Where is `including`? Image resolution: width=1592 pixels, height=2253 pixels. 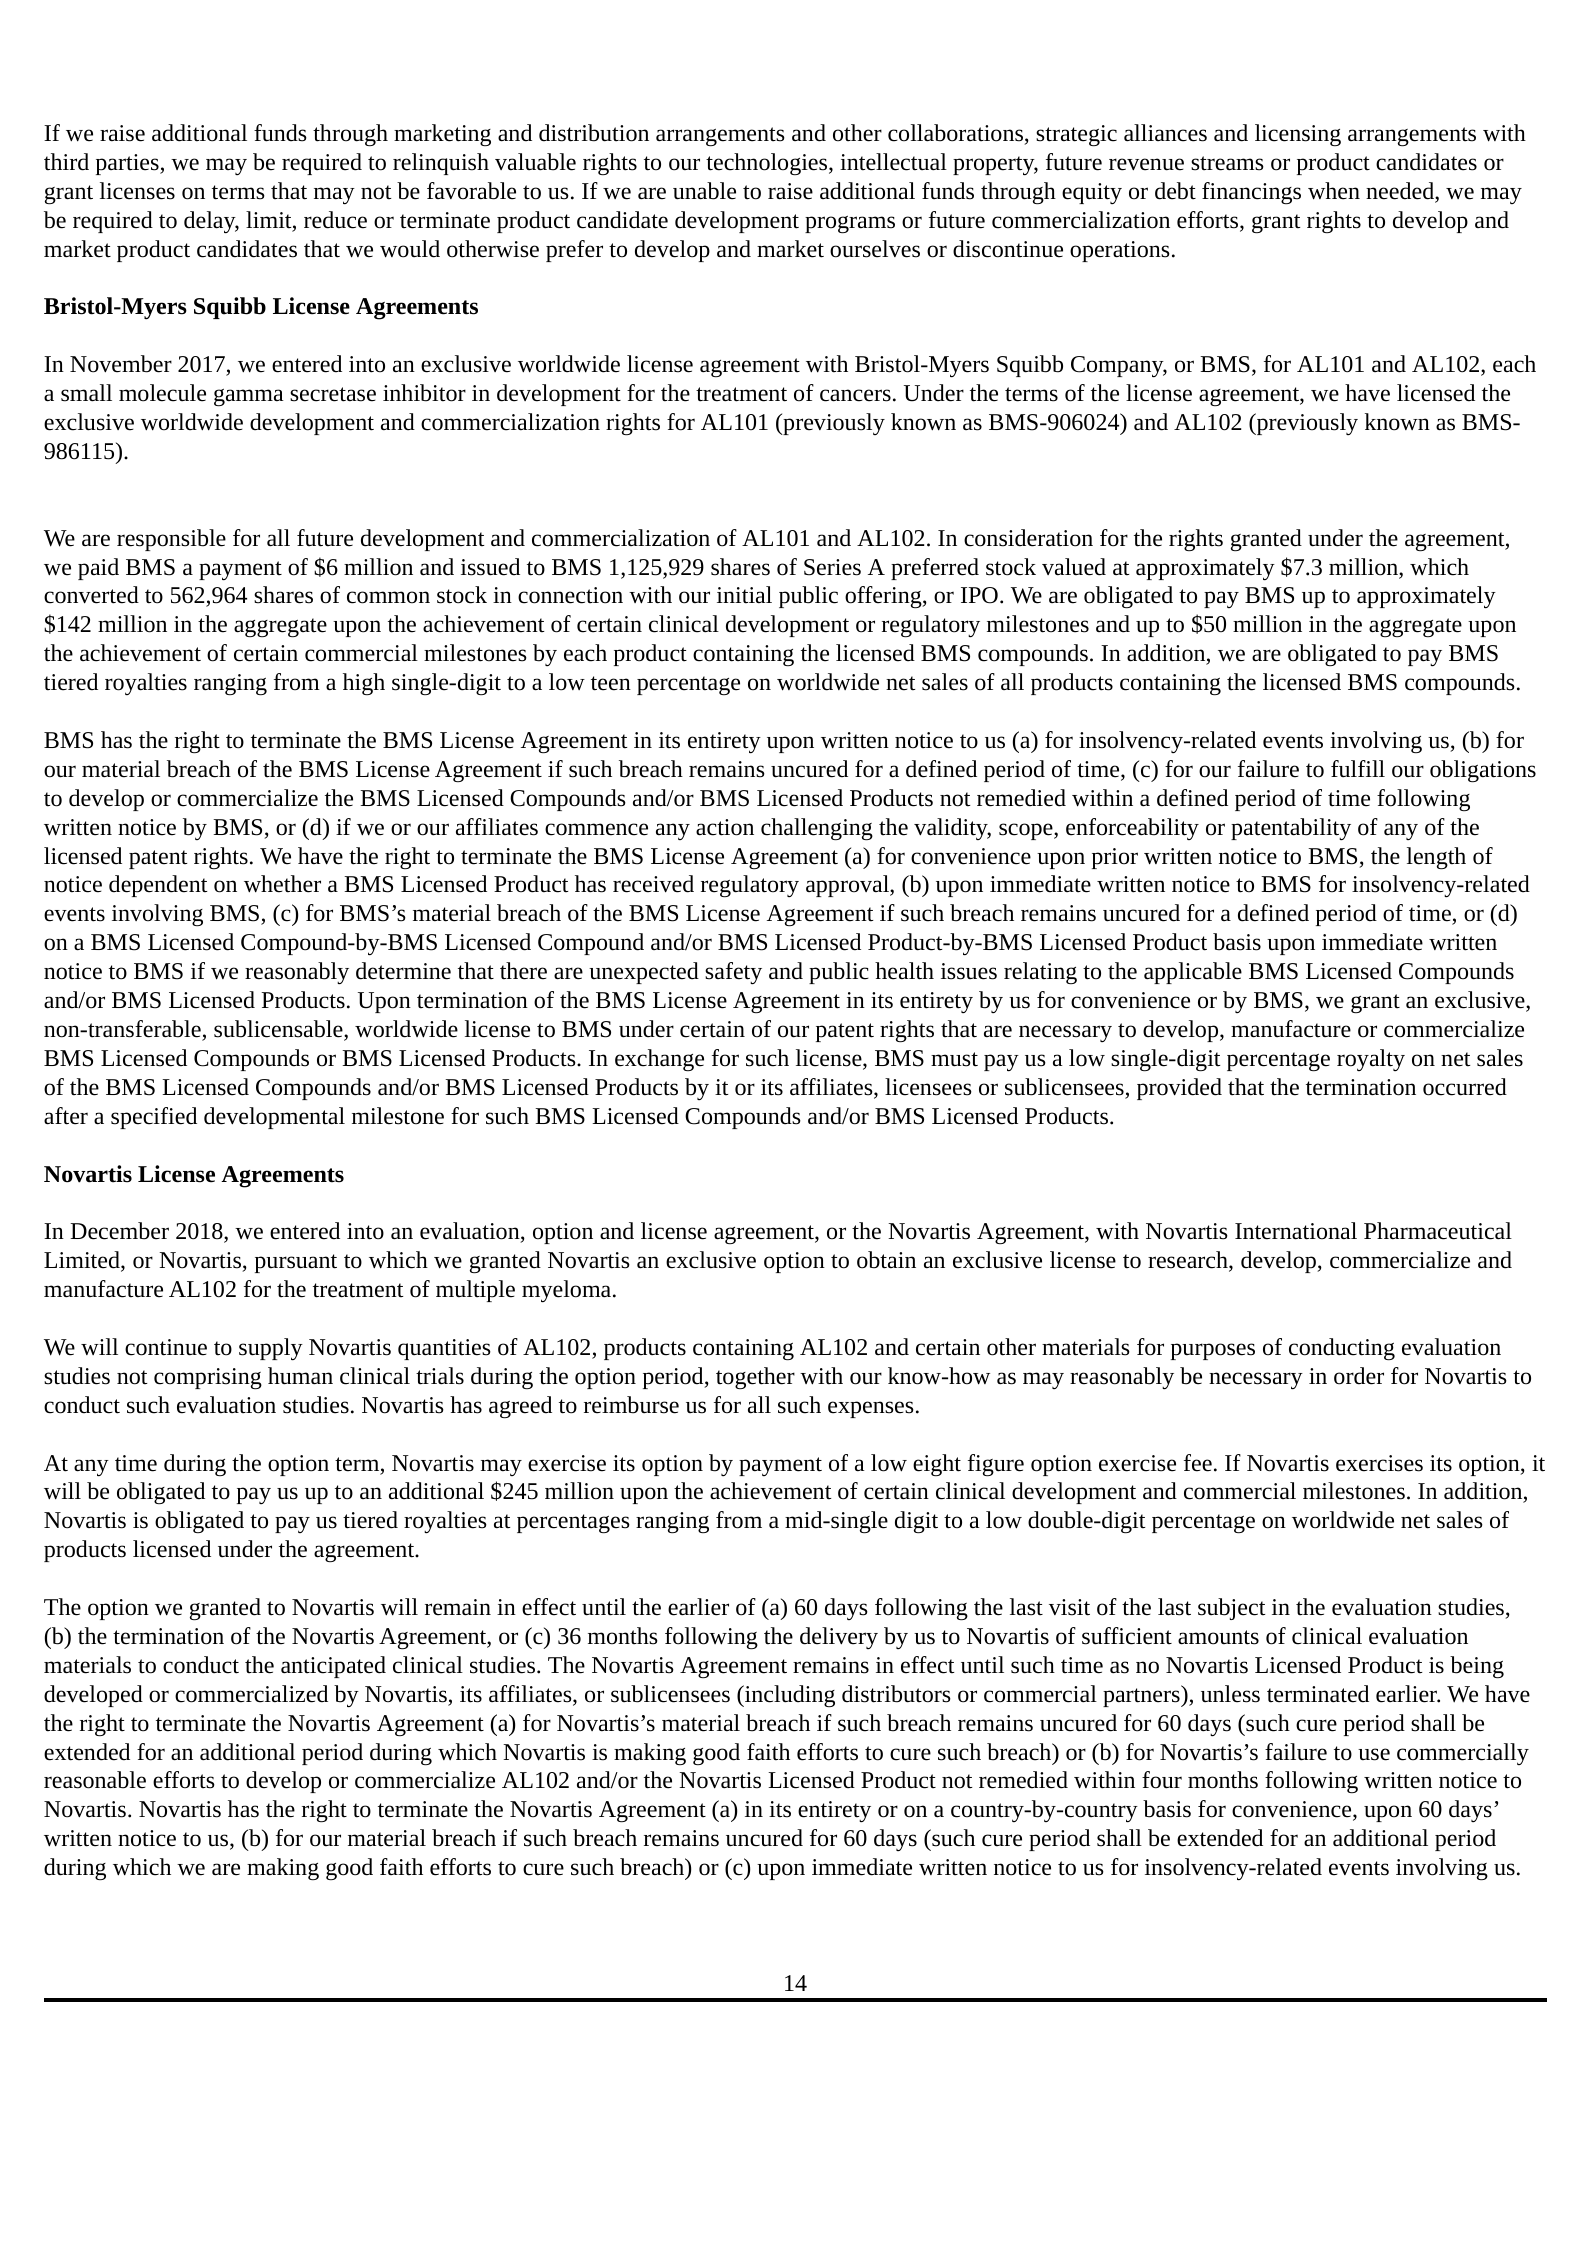 including is located at coordinates (789, 1696).
